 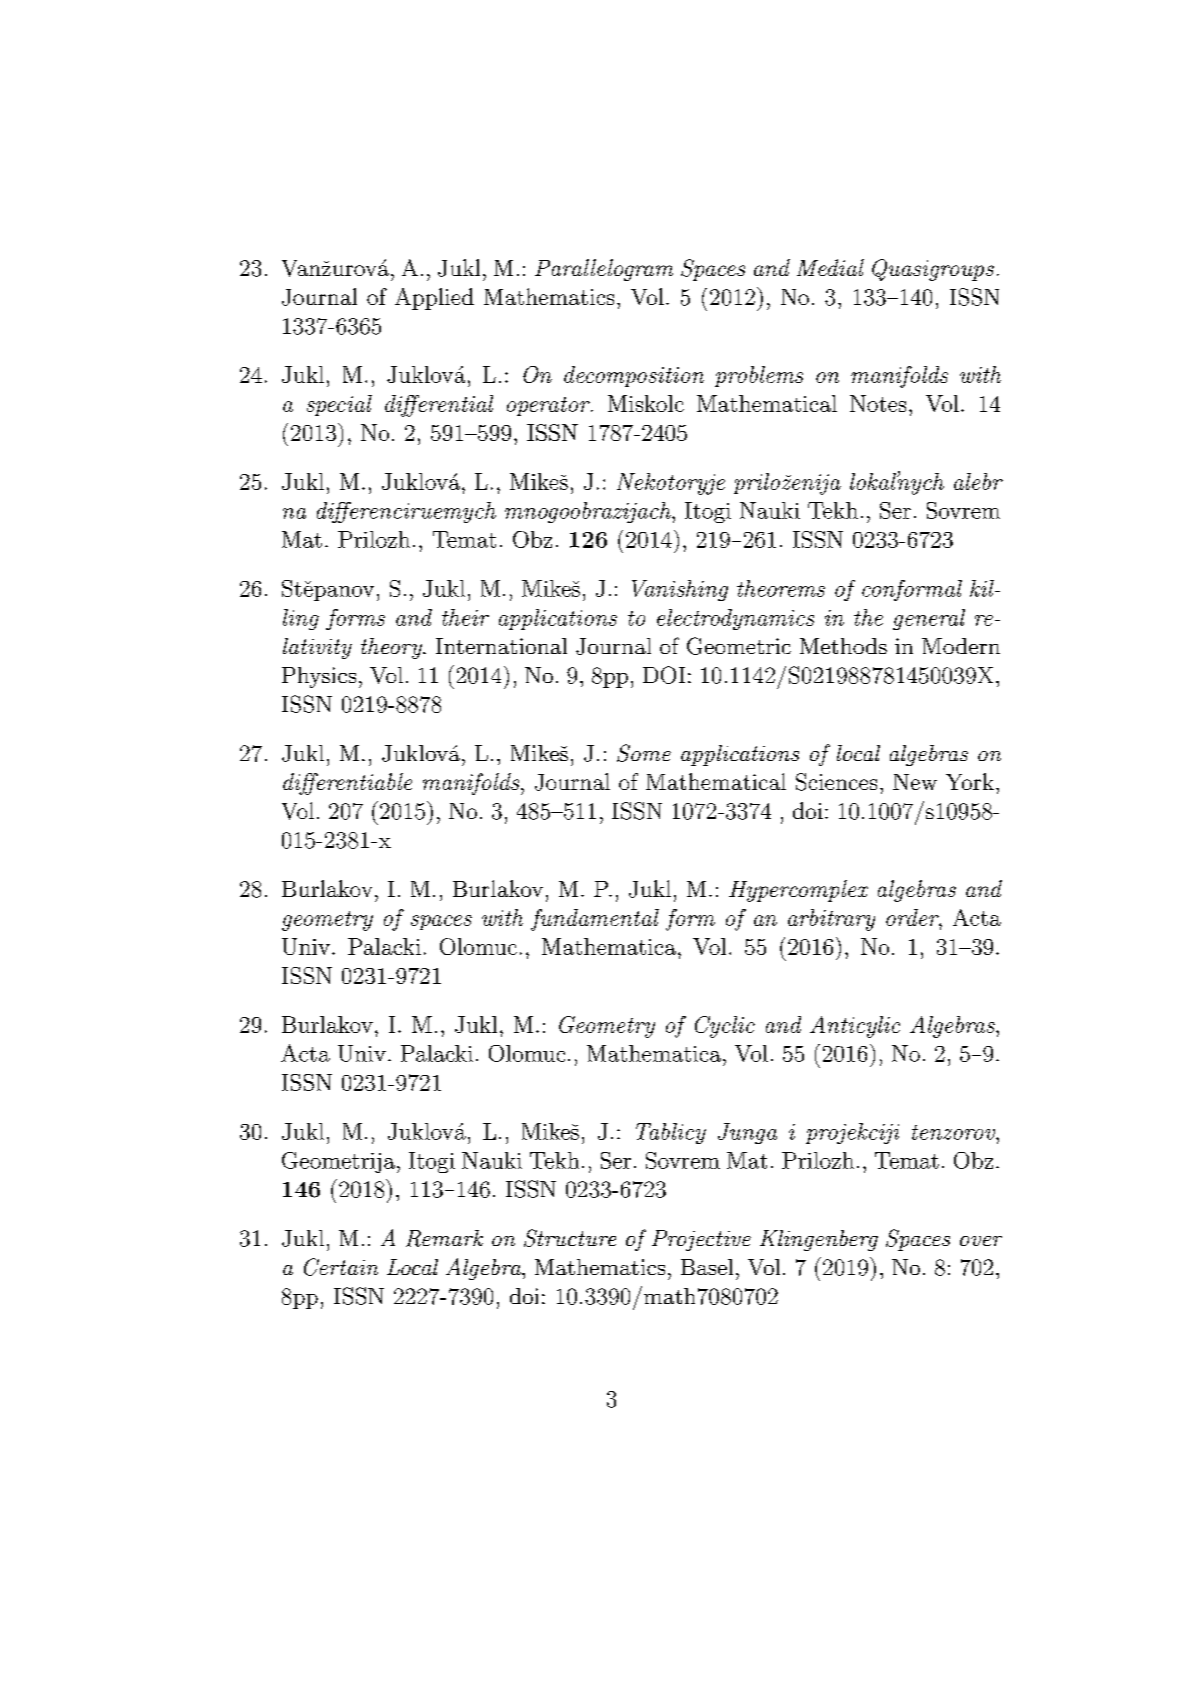 What do you see at coordinates (465, 617) in the screenshot?
I see `their` at bounding box center [465, 617].
